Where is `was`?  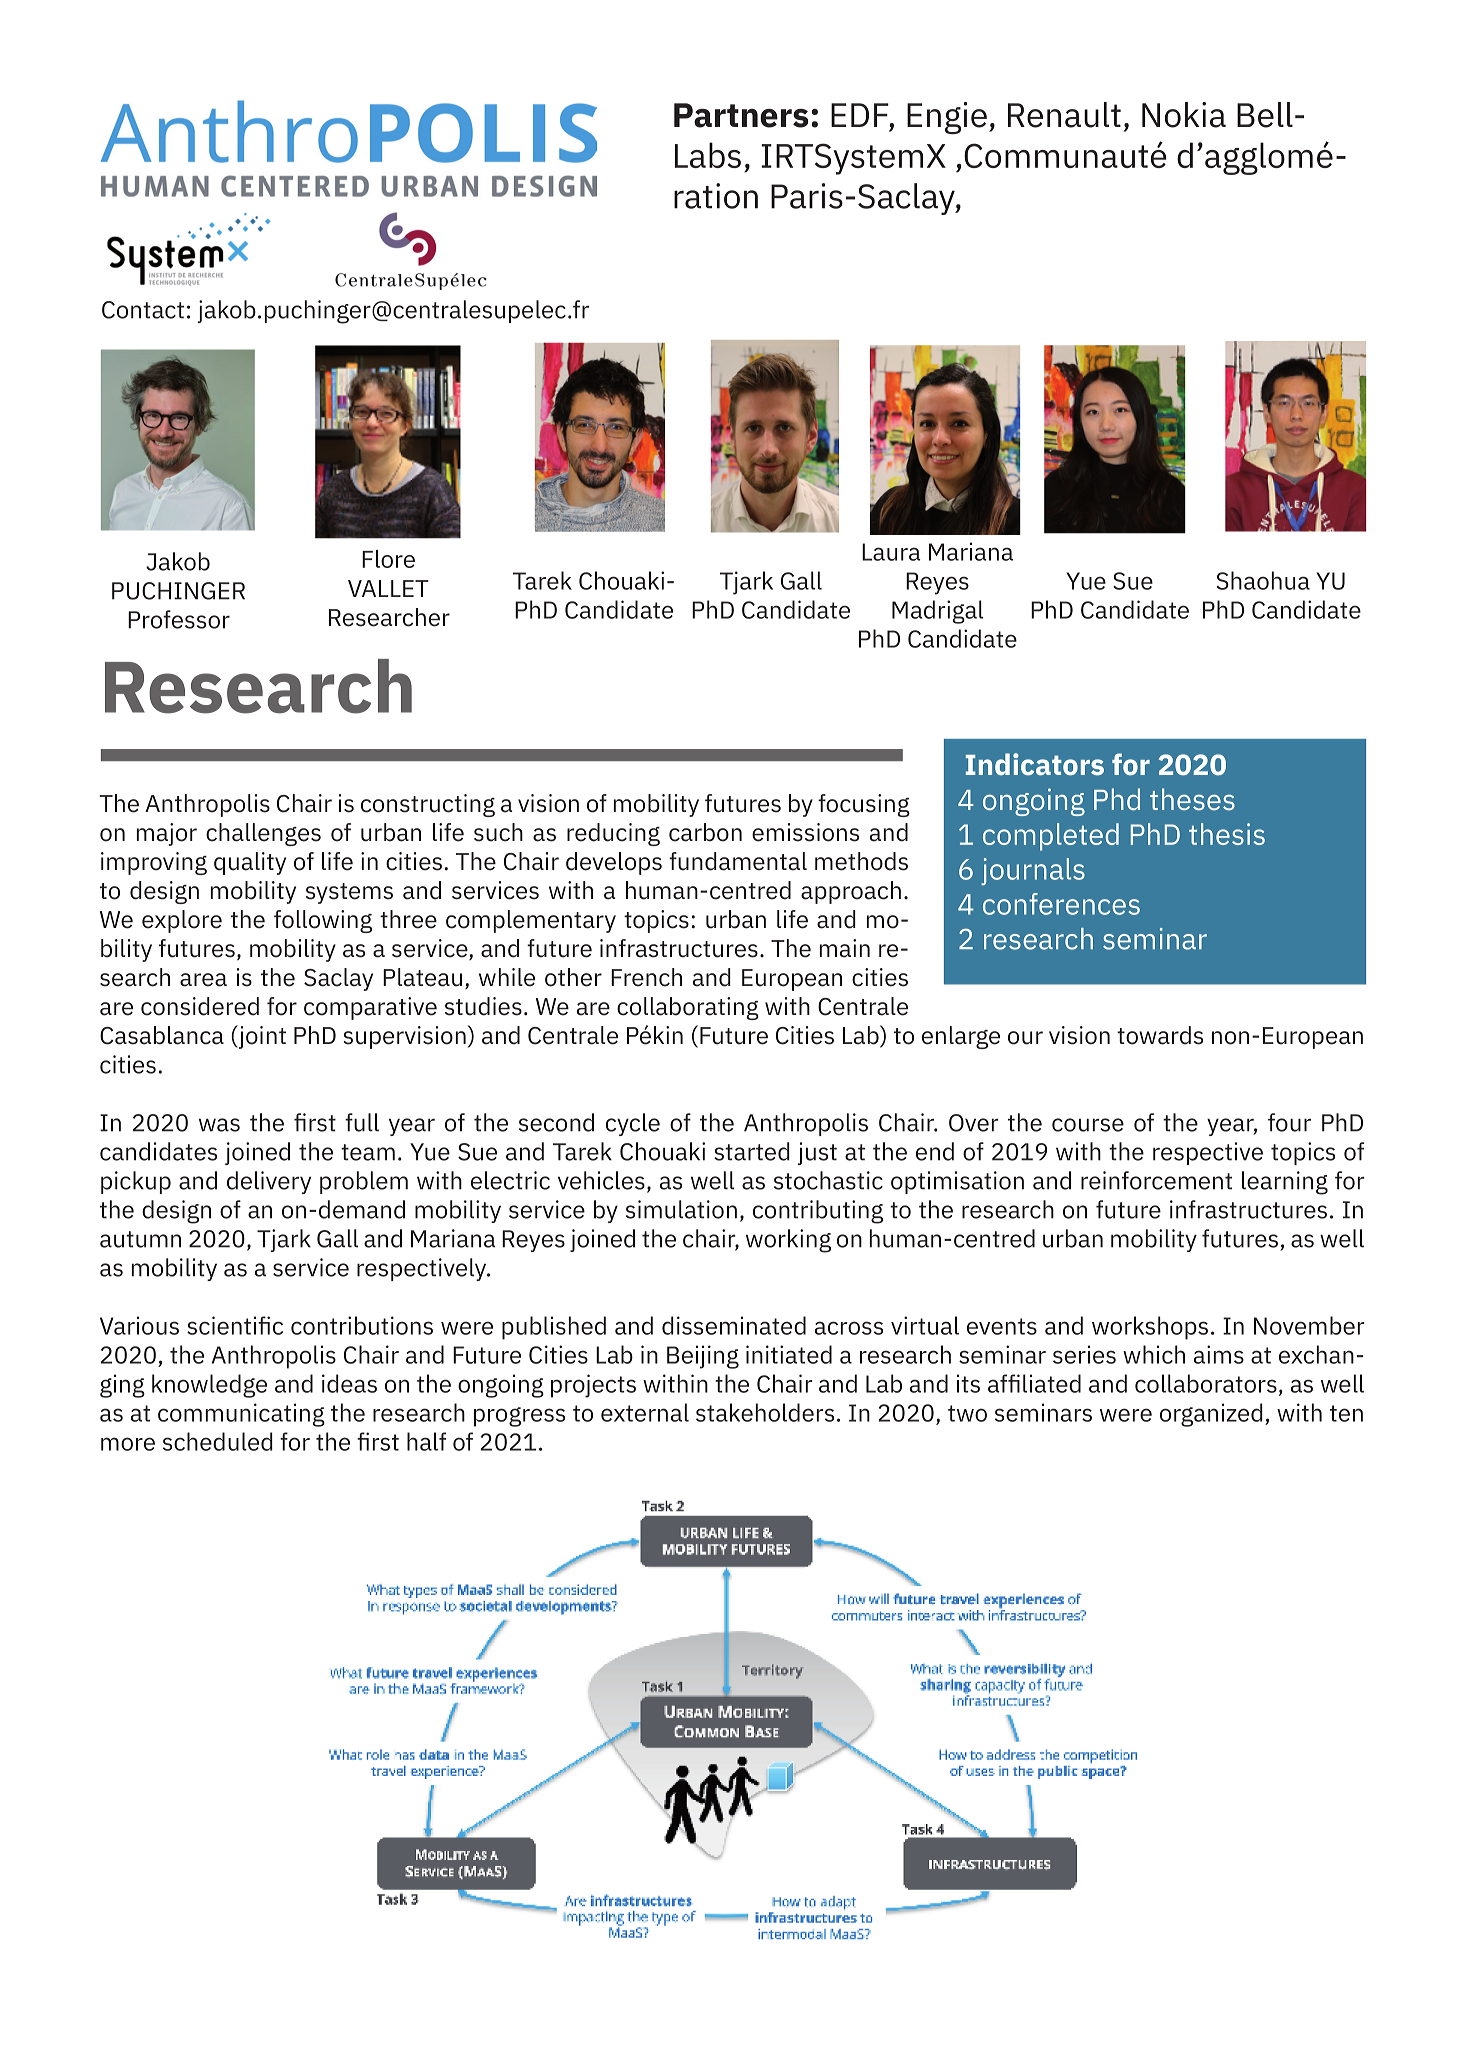 was is located at coordinates (219, 1125).
